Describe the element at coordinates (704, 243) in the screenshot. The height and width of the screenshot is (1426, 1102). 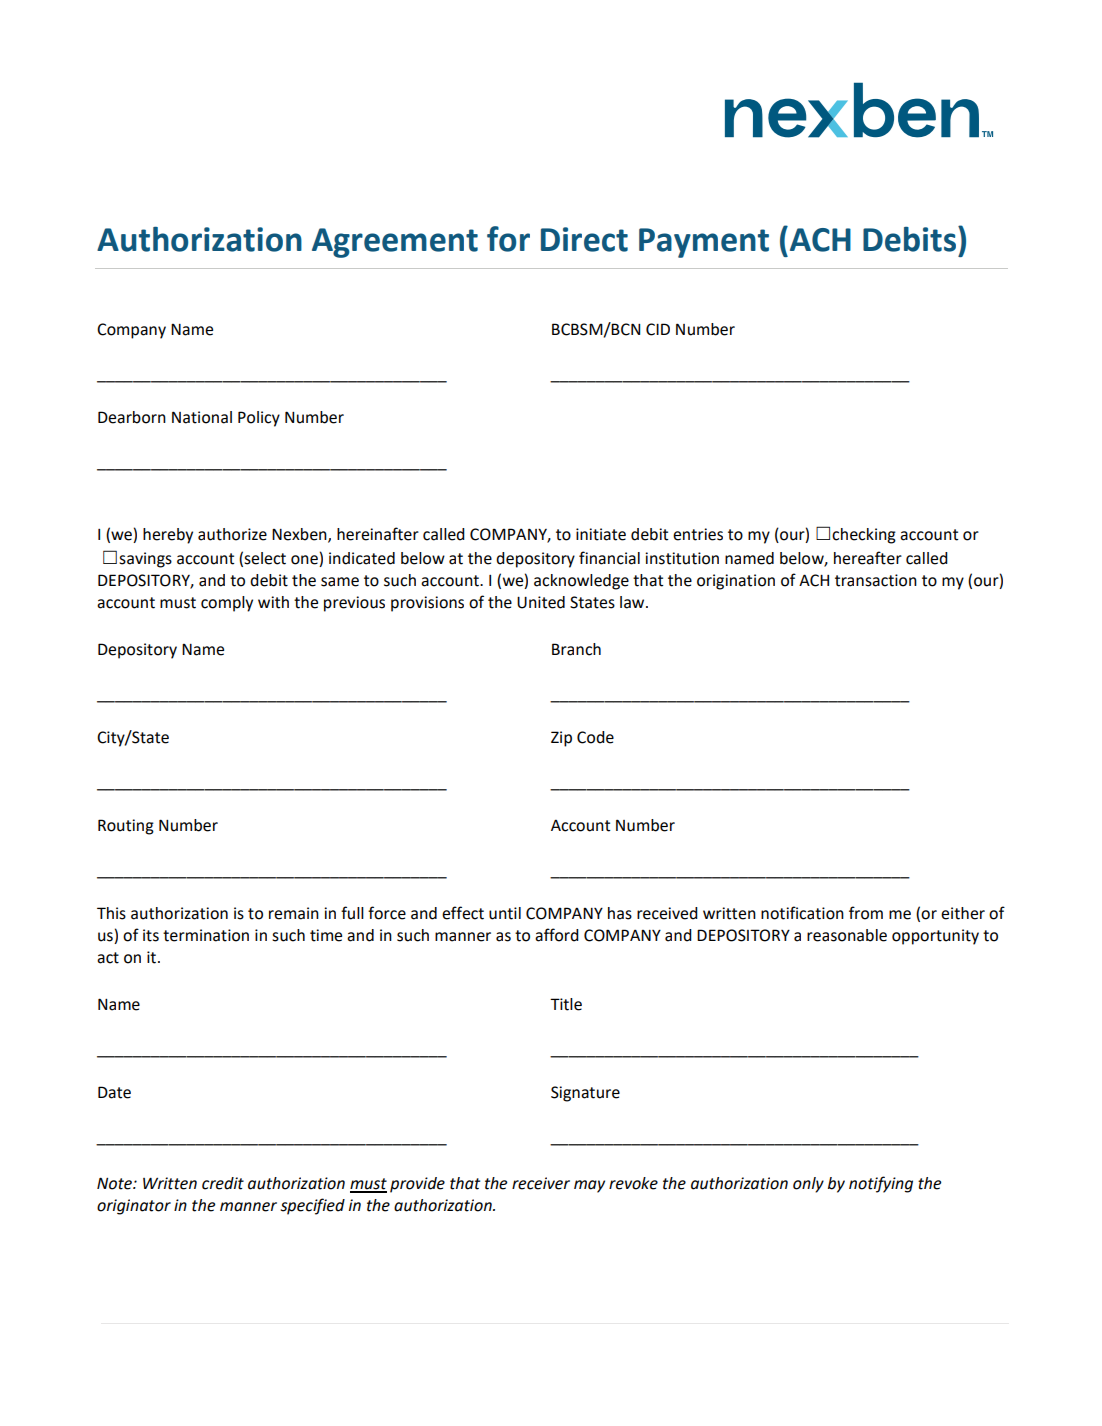
I see `Payment` at that location.
